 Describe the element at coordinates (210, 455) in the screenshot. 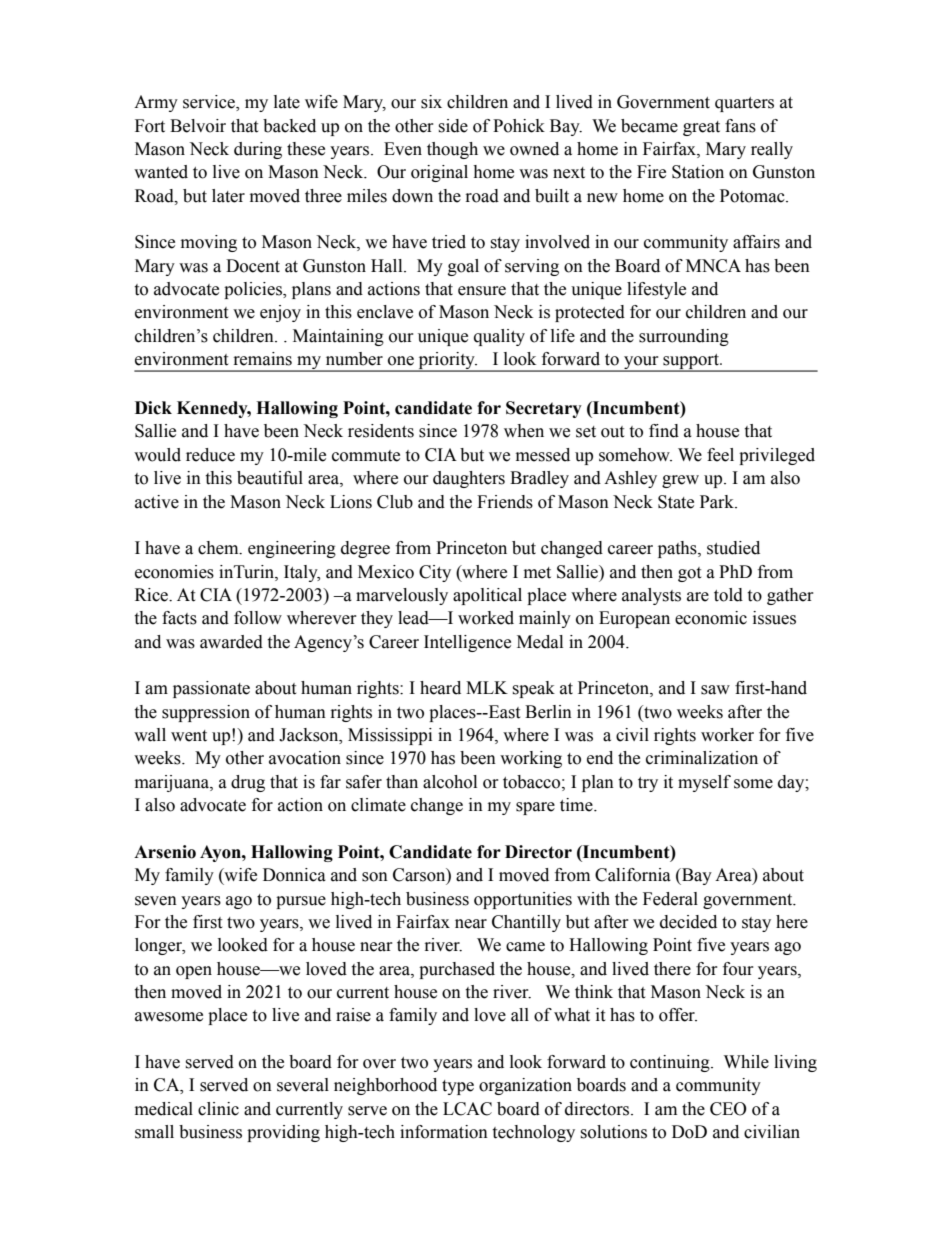

I see `reduce` at that location.
